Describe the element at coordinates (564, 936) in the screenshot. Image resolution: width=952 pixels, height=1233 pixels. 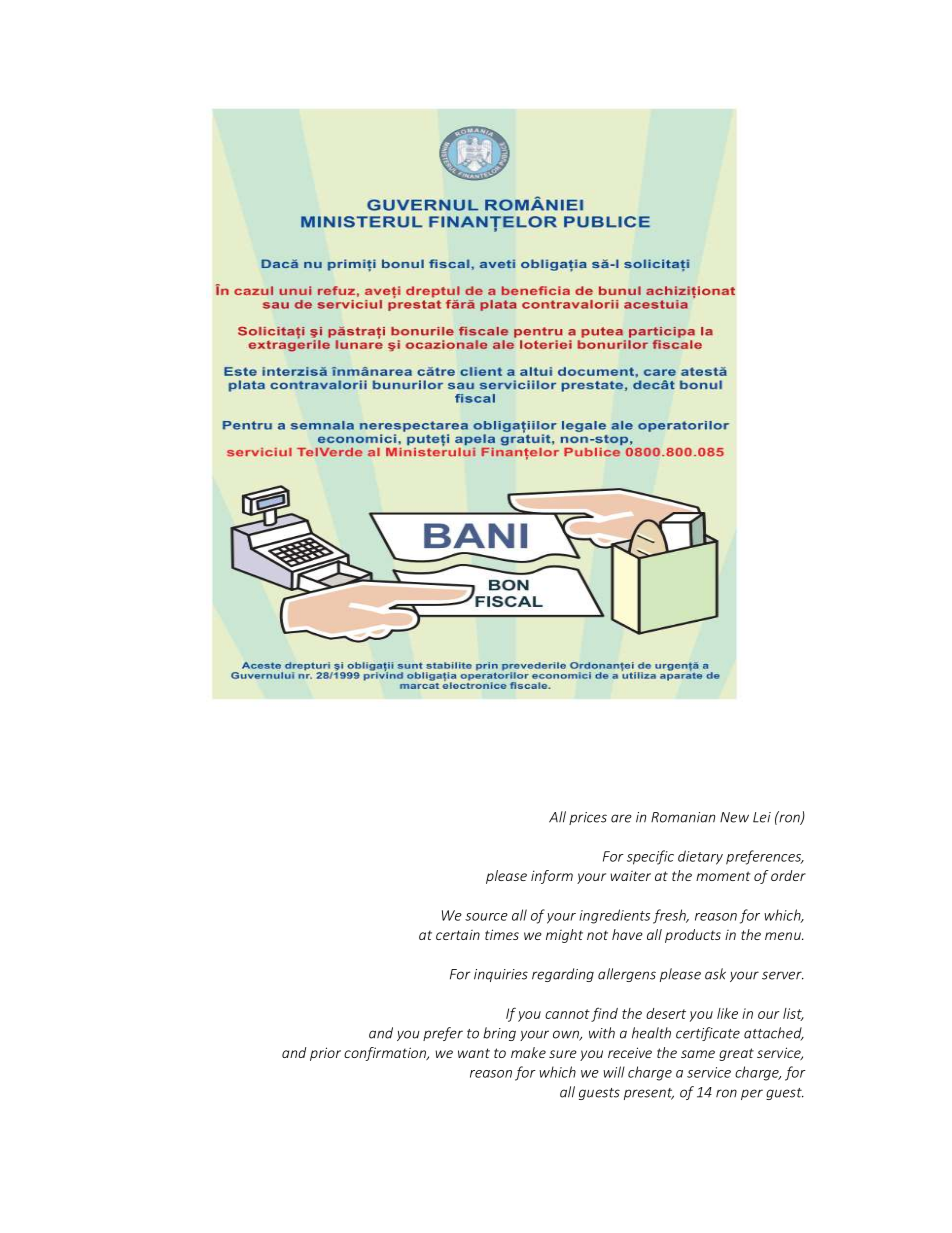
I see `might` at that location.
